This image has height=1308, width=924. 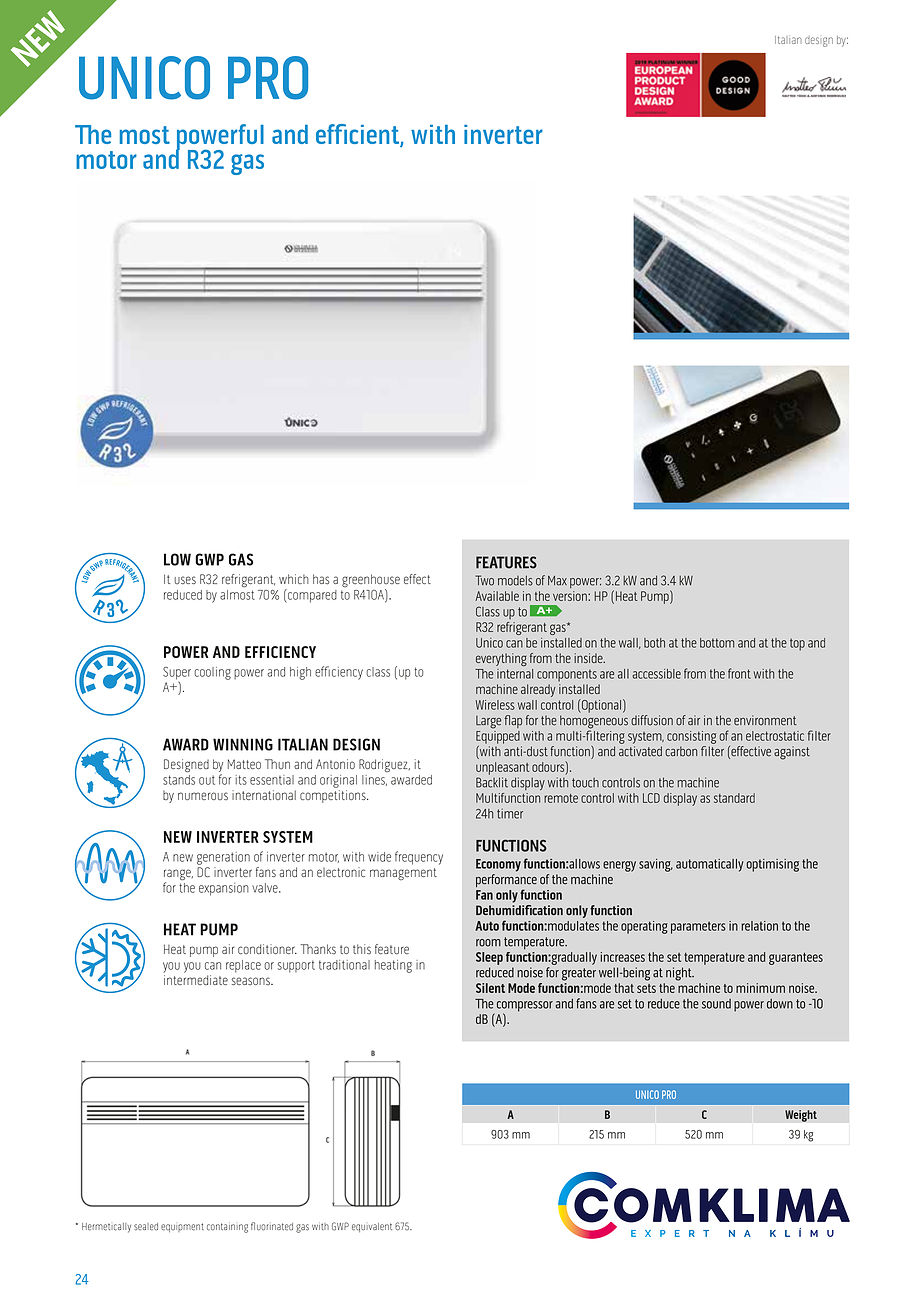 I want to click on Available, so click(x=497, y=596).
